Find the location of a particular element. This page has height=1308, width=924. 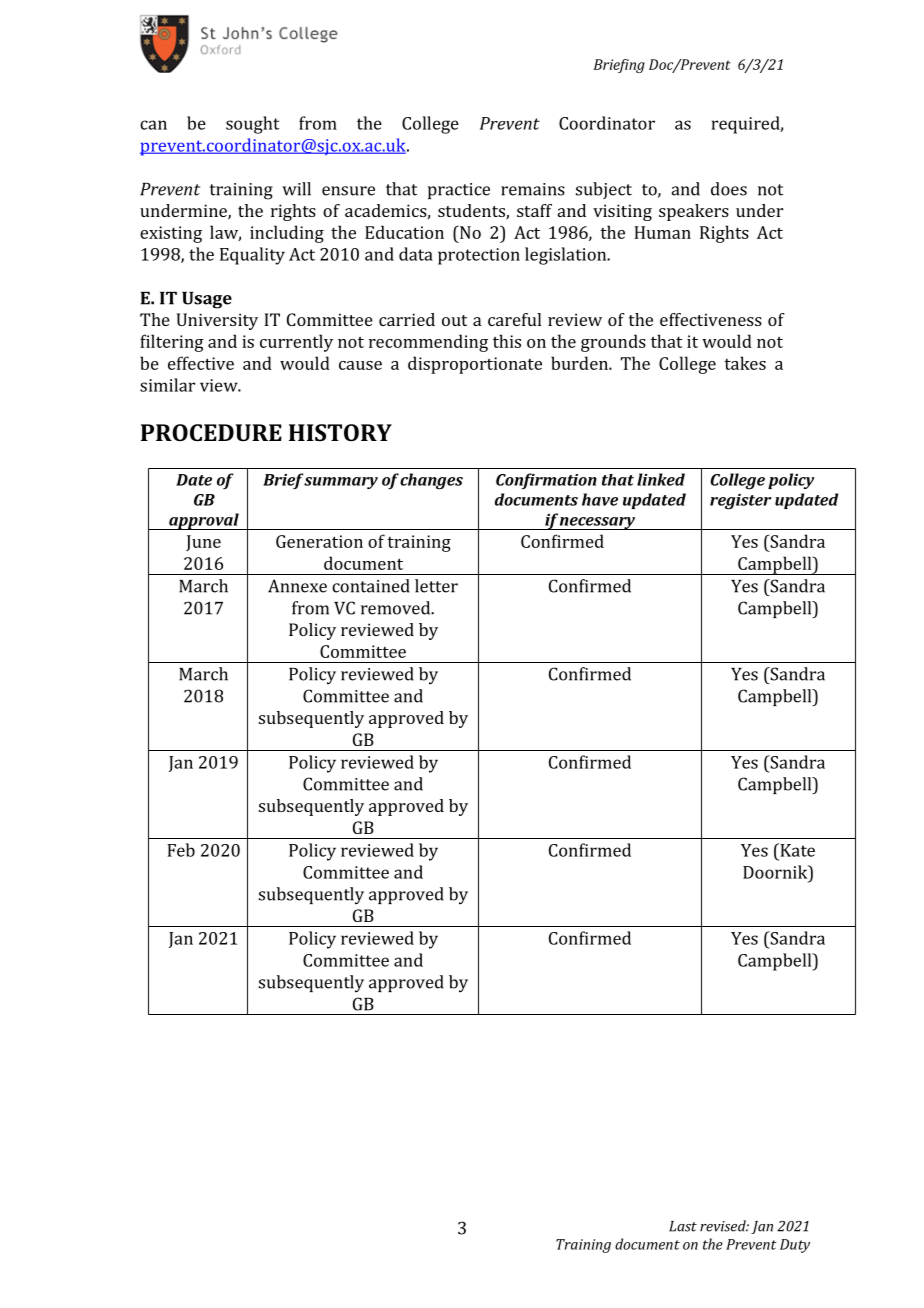

register is located at coordinates (741, 502).
